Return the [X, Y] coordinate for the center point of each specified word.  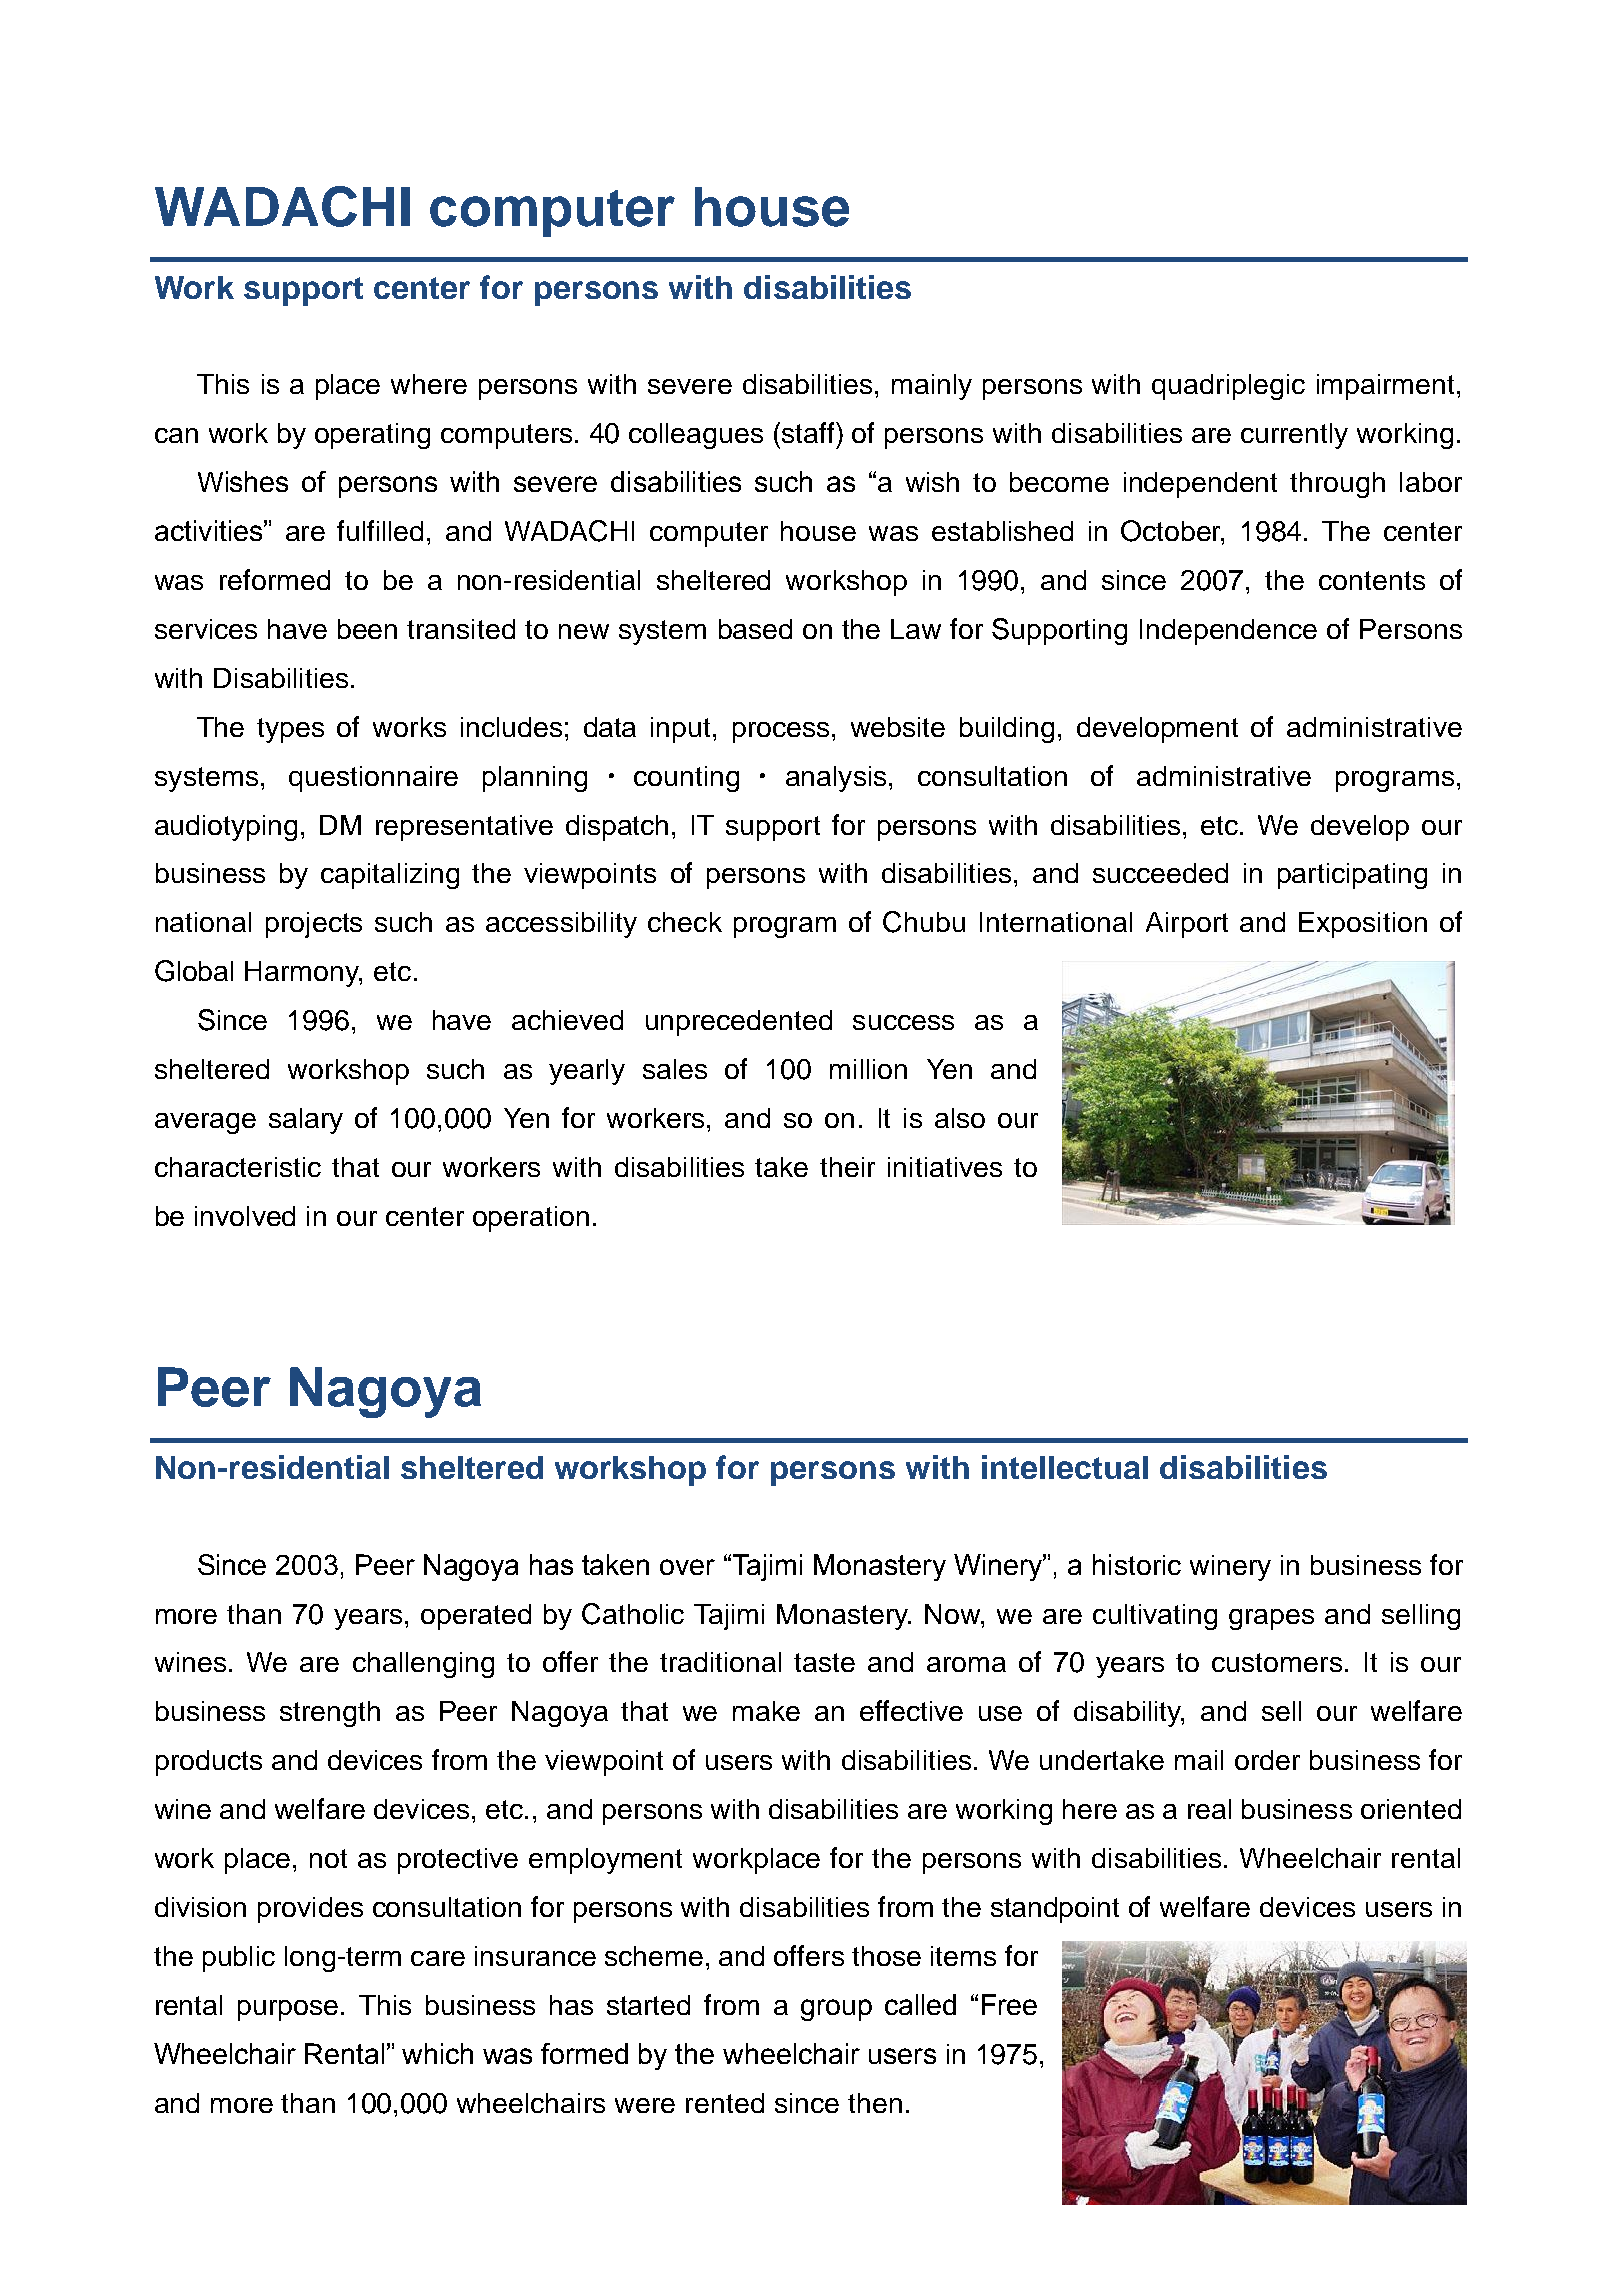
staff [809, 432]
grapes [1271, 1619]
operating [372, 436]
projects [314, 925]
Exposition [1363, 925]
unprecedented [739, 1023]
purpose [288, 2010]
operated [476, 1617]
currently [1294, 436]
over [687, 1567]
